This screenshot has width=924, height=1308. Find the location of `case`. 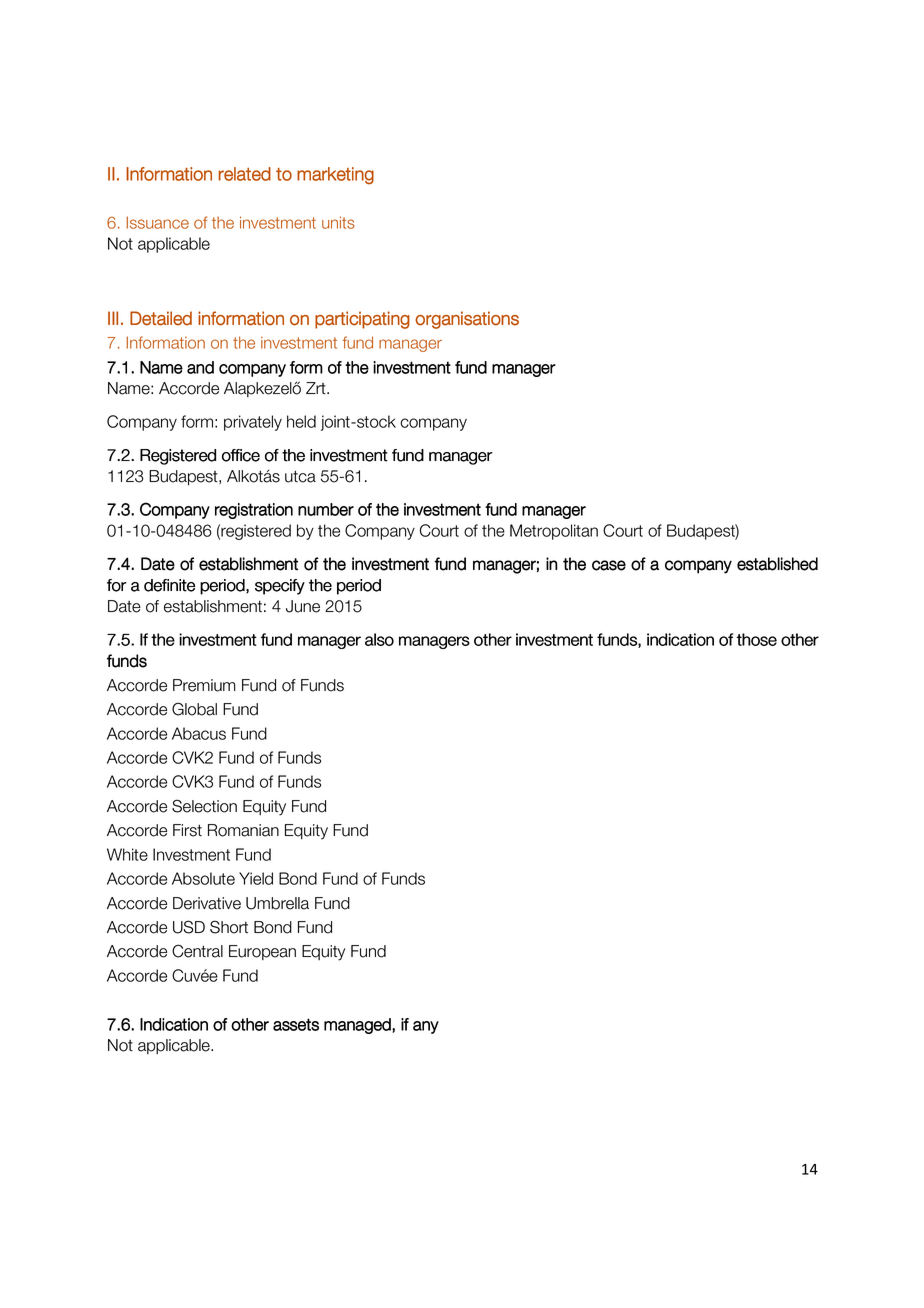

case is located at coordinates (609, 565).
